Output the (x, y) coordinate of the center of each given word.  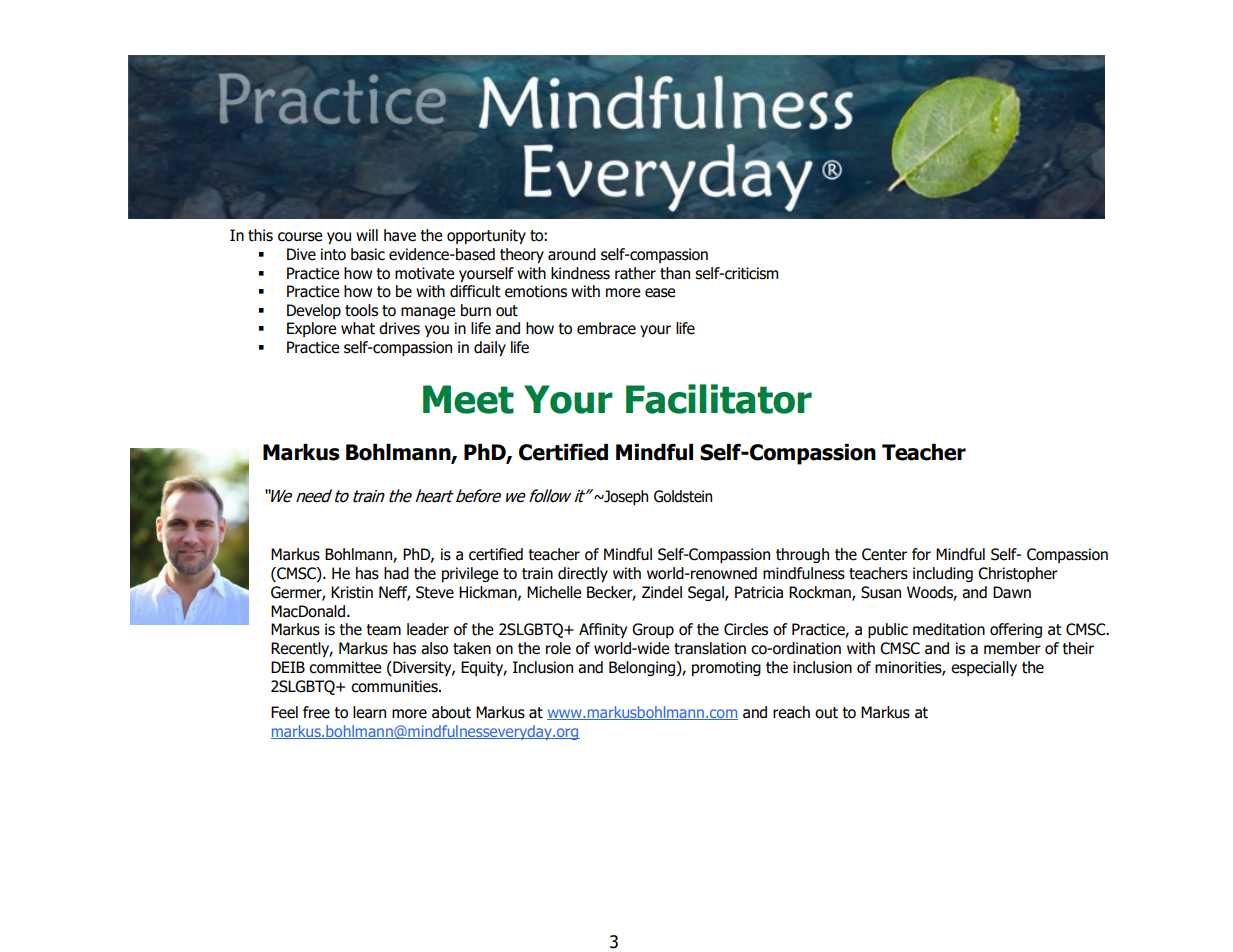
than (675, 273)
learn (369, 712)
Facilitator (719, 399)
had (396, 573)
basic (368, 254)
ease (660, 293)
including (943, 574)
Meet (468, 399)
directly (583, 574)
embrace (606, 328)
